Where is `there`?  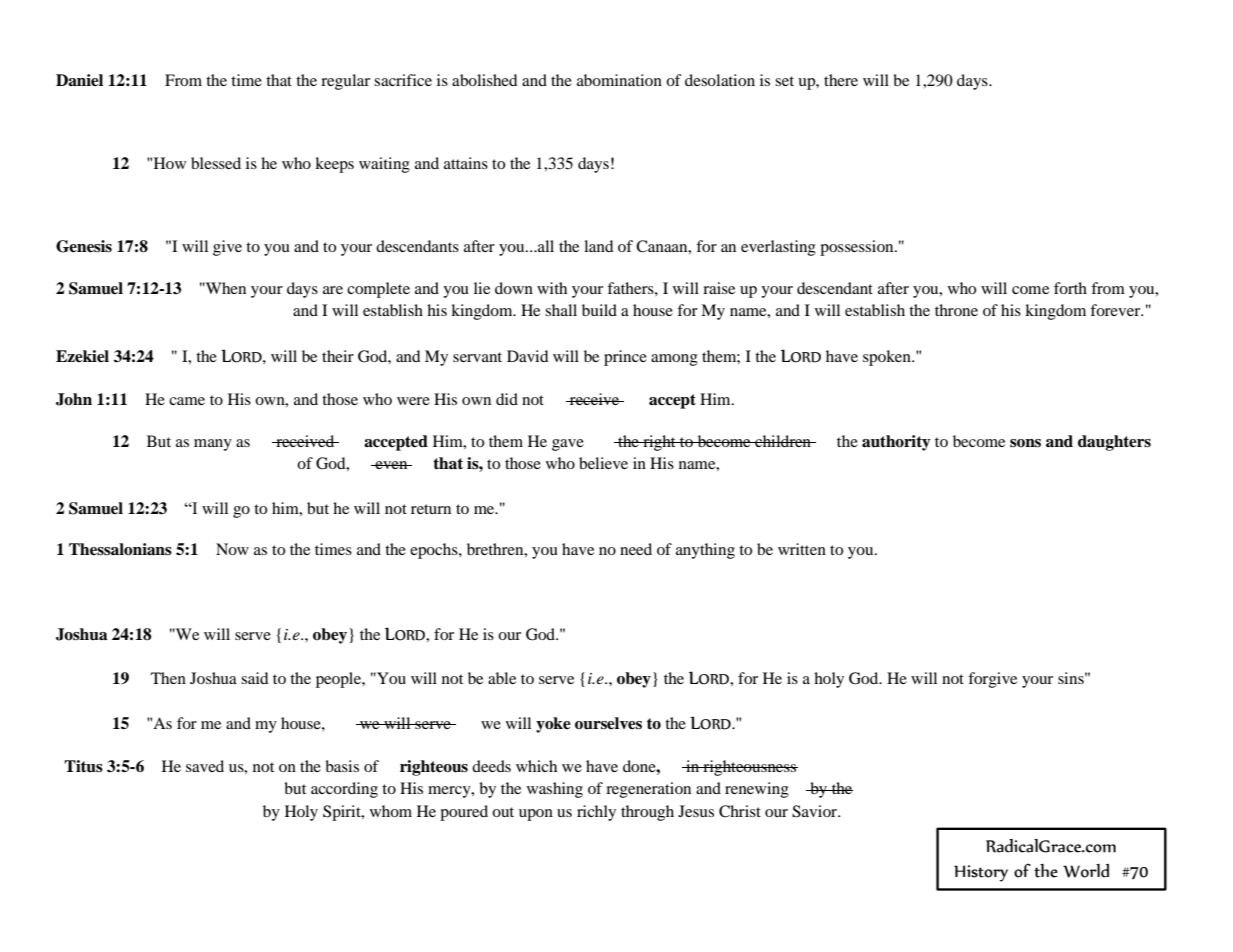
there is located at coordinates (841, 80).
